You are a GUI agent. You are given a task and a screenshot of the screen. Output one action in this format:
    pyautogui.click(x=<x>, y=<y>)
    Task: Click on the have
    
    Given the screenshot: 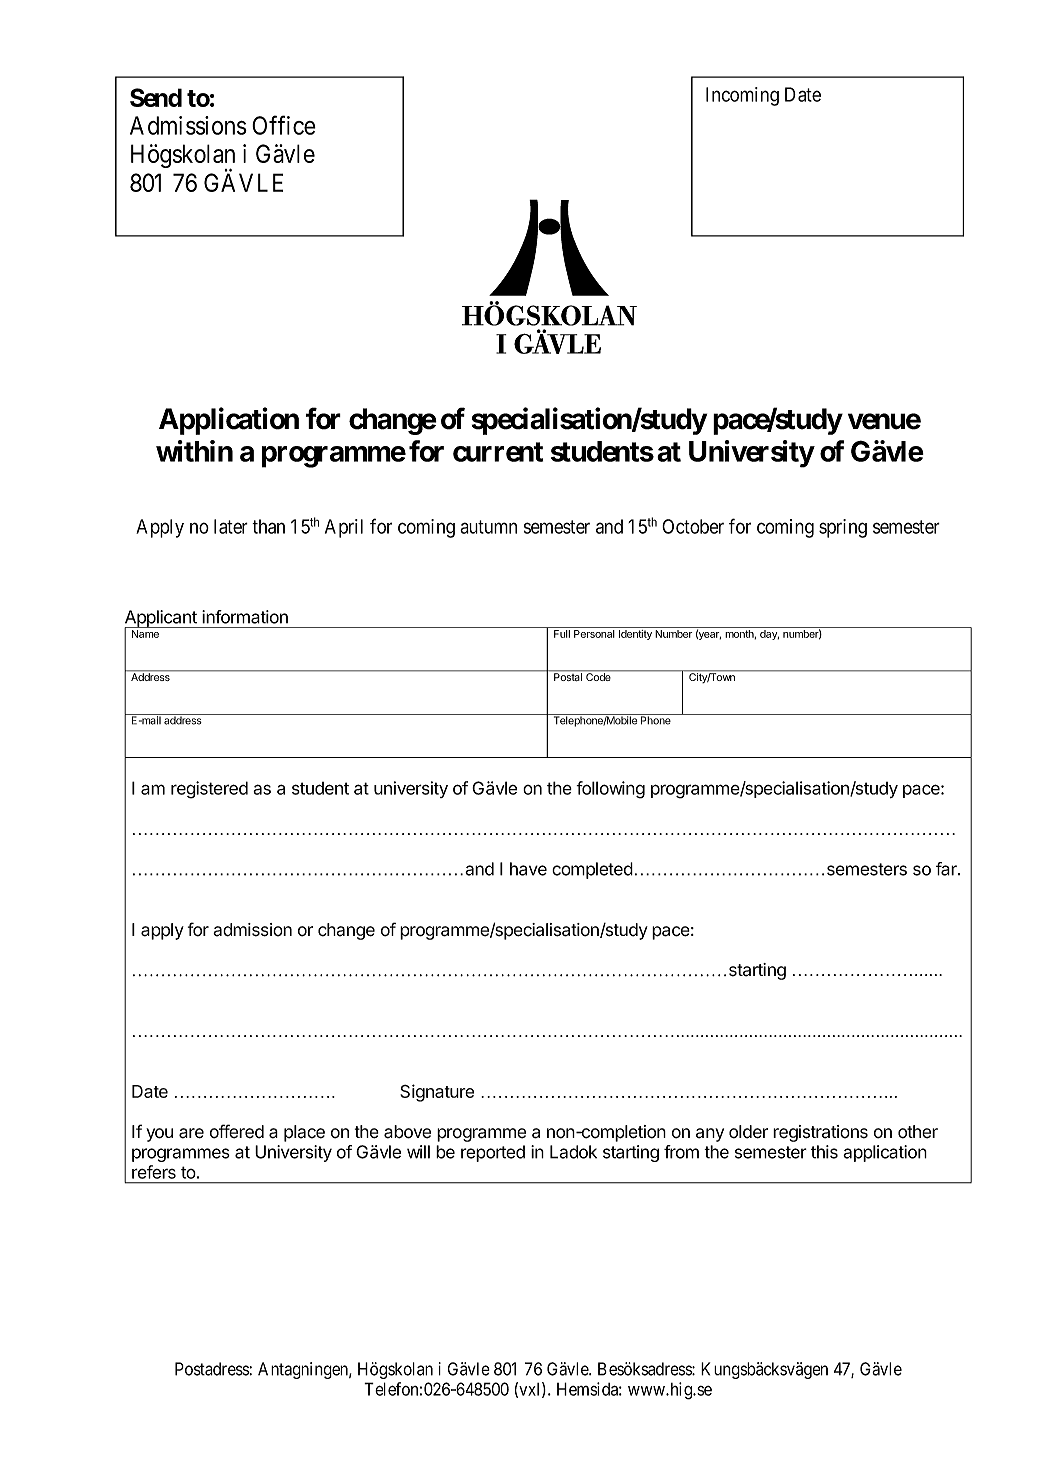 What is the action you would take?
    pyautogui.click(x=528, y=869)
